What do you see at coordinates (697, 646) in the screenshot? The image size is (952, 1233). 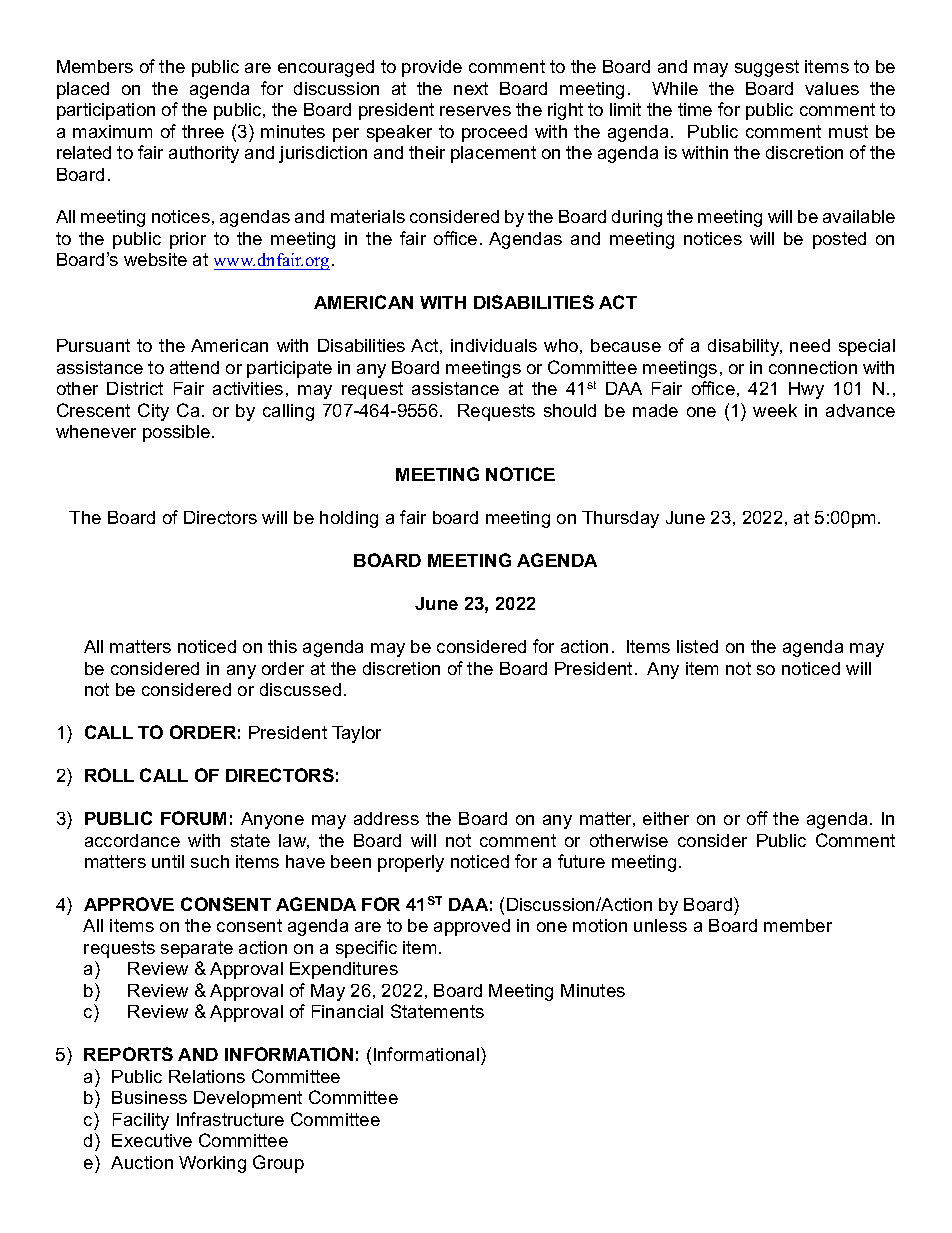 I see `listed` at bounding box center [697, 646].
